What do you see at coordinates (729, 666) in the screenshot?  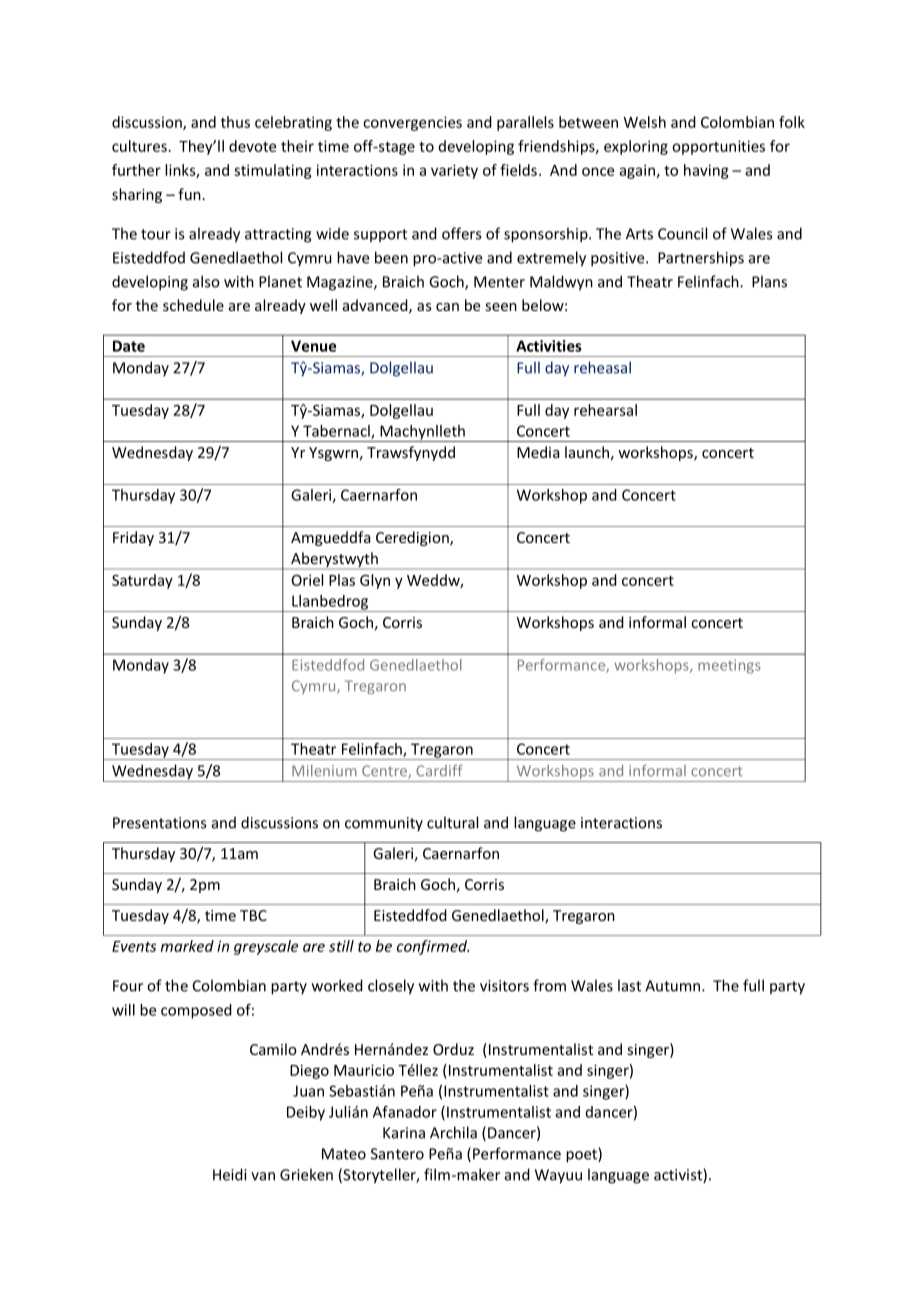 I see `meetings` at bounding box center [729, 666].
